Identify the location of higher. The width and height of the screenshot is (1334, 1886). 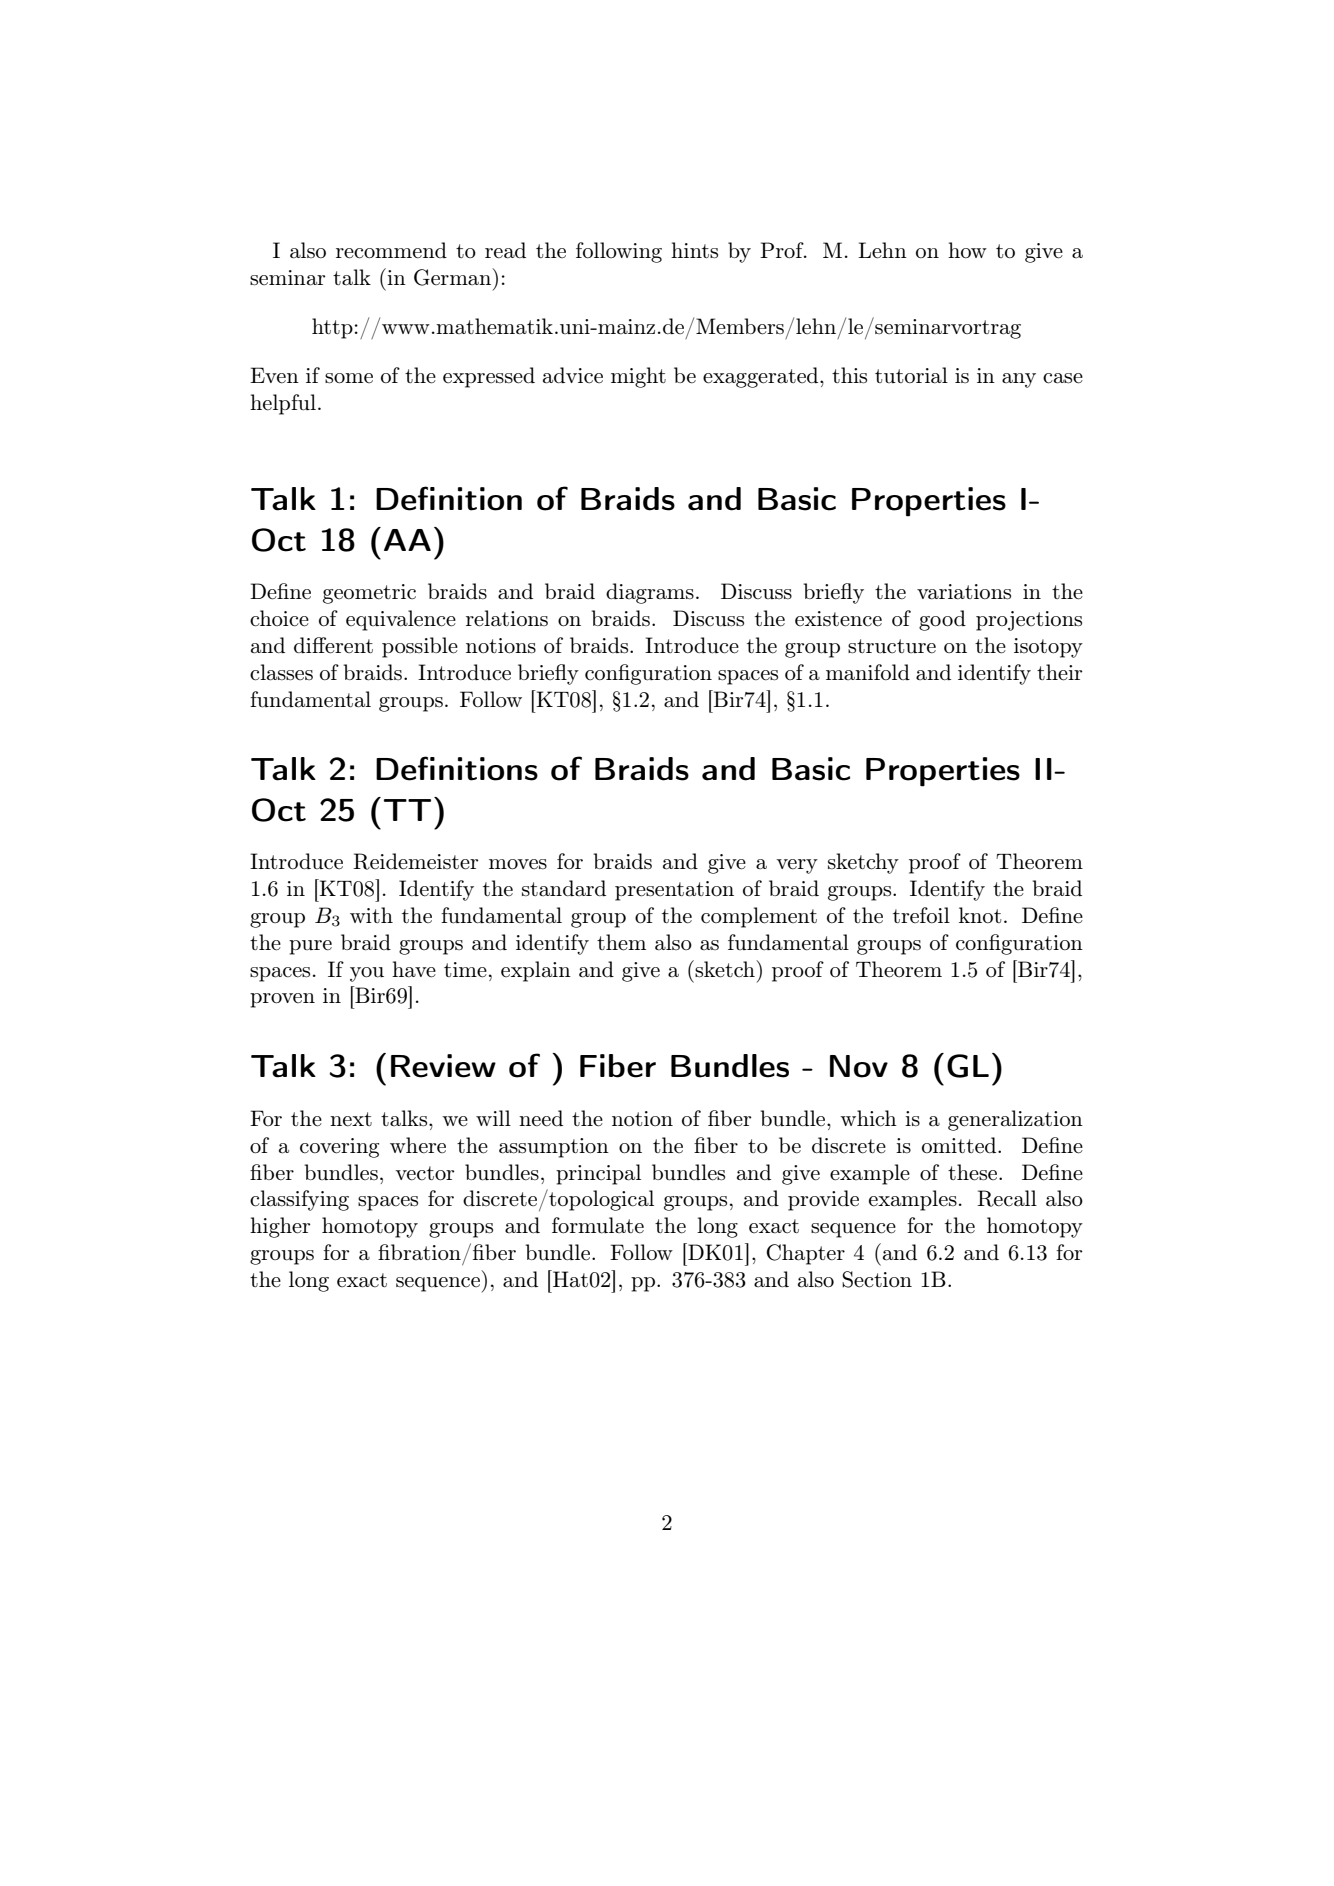
(280, 1227).
